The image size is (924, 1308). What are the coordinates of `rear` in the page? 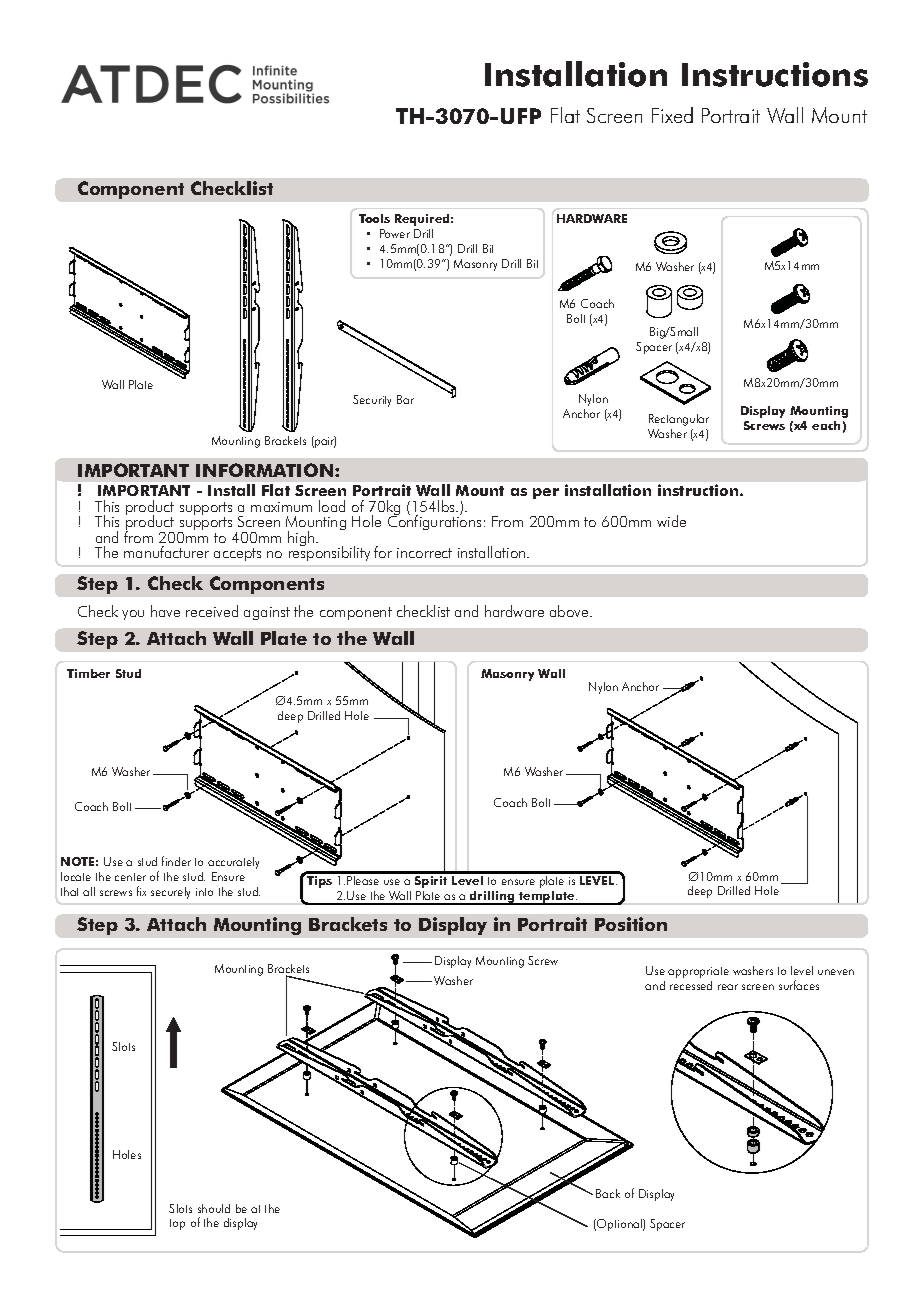 It's located at (728, 987).
